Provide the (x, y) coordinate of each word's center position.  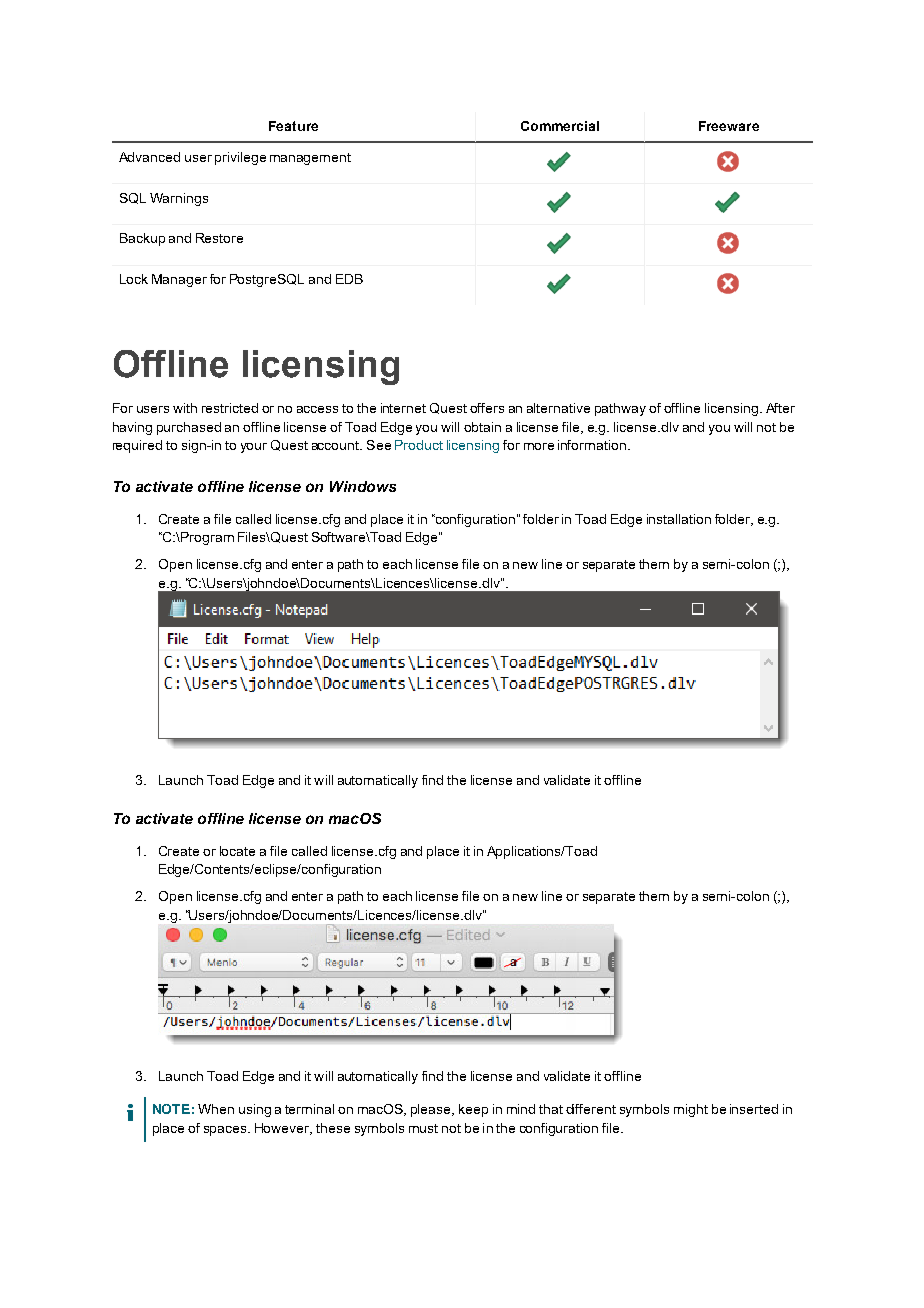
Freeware (729, 126)
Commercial (560, 126)
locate (237, 851)
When (216, 1109)
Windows (363, 486)
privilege (240, 158)
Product (419, 445)
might (691, 1110)
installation (679, 519)
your (254, 448)
